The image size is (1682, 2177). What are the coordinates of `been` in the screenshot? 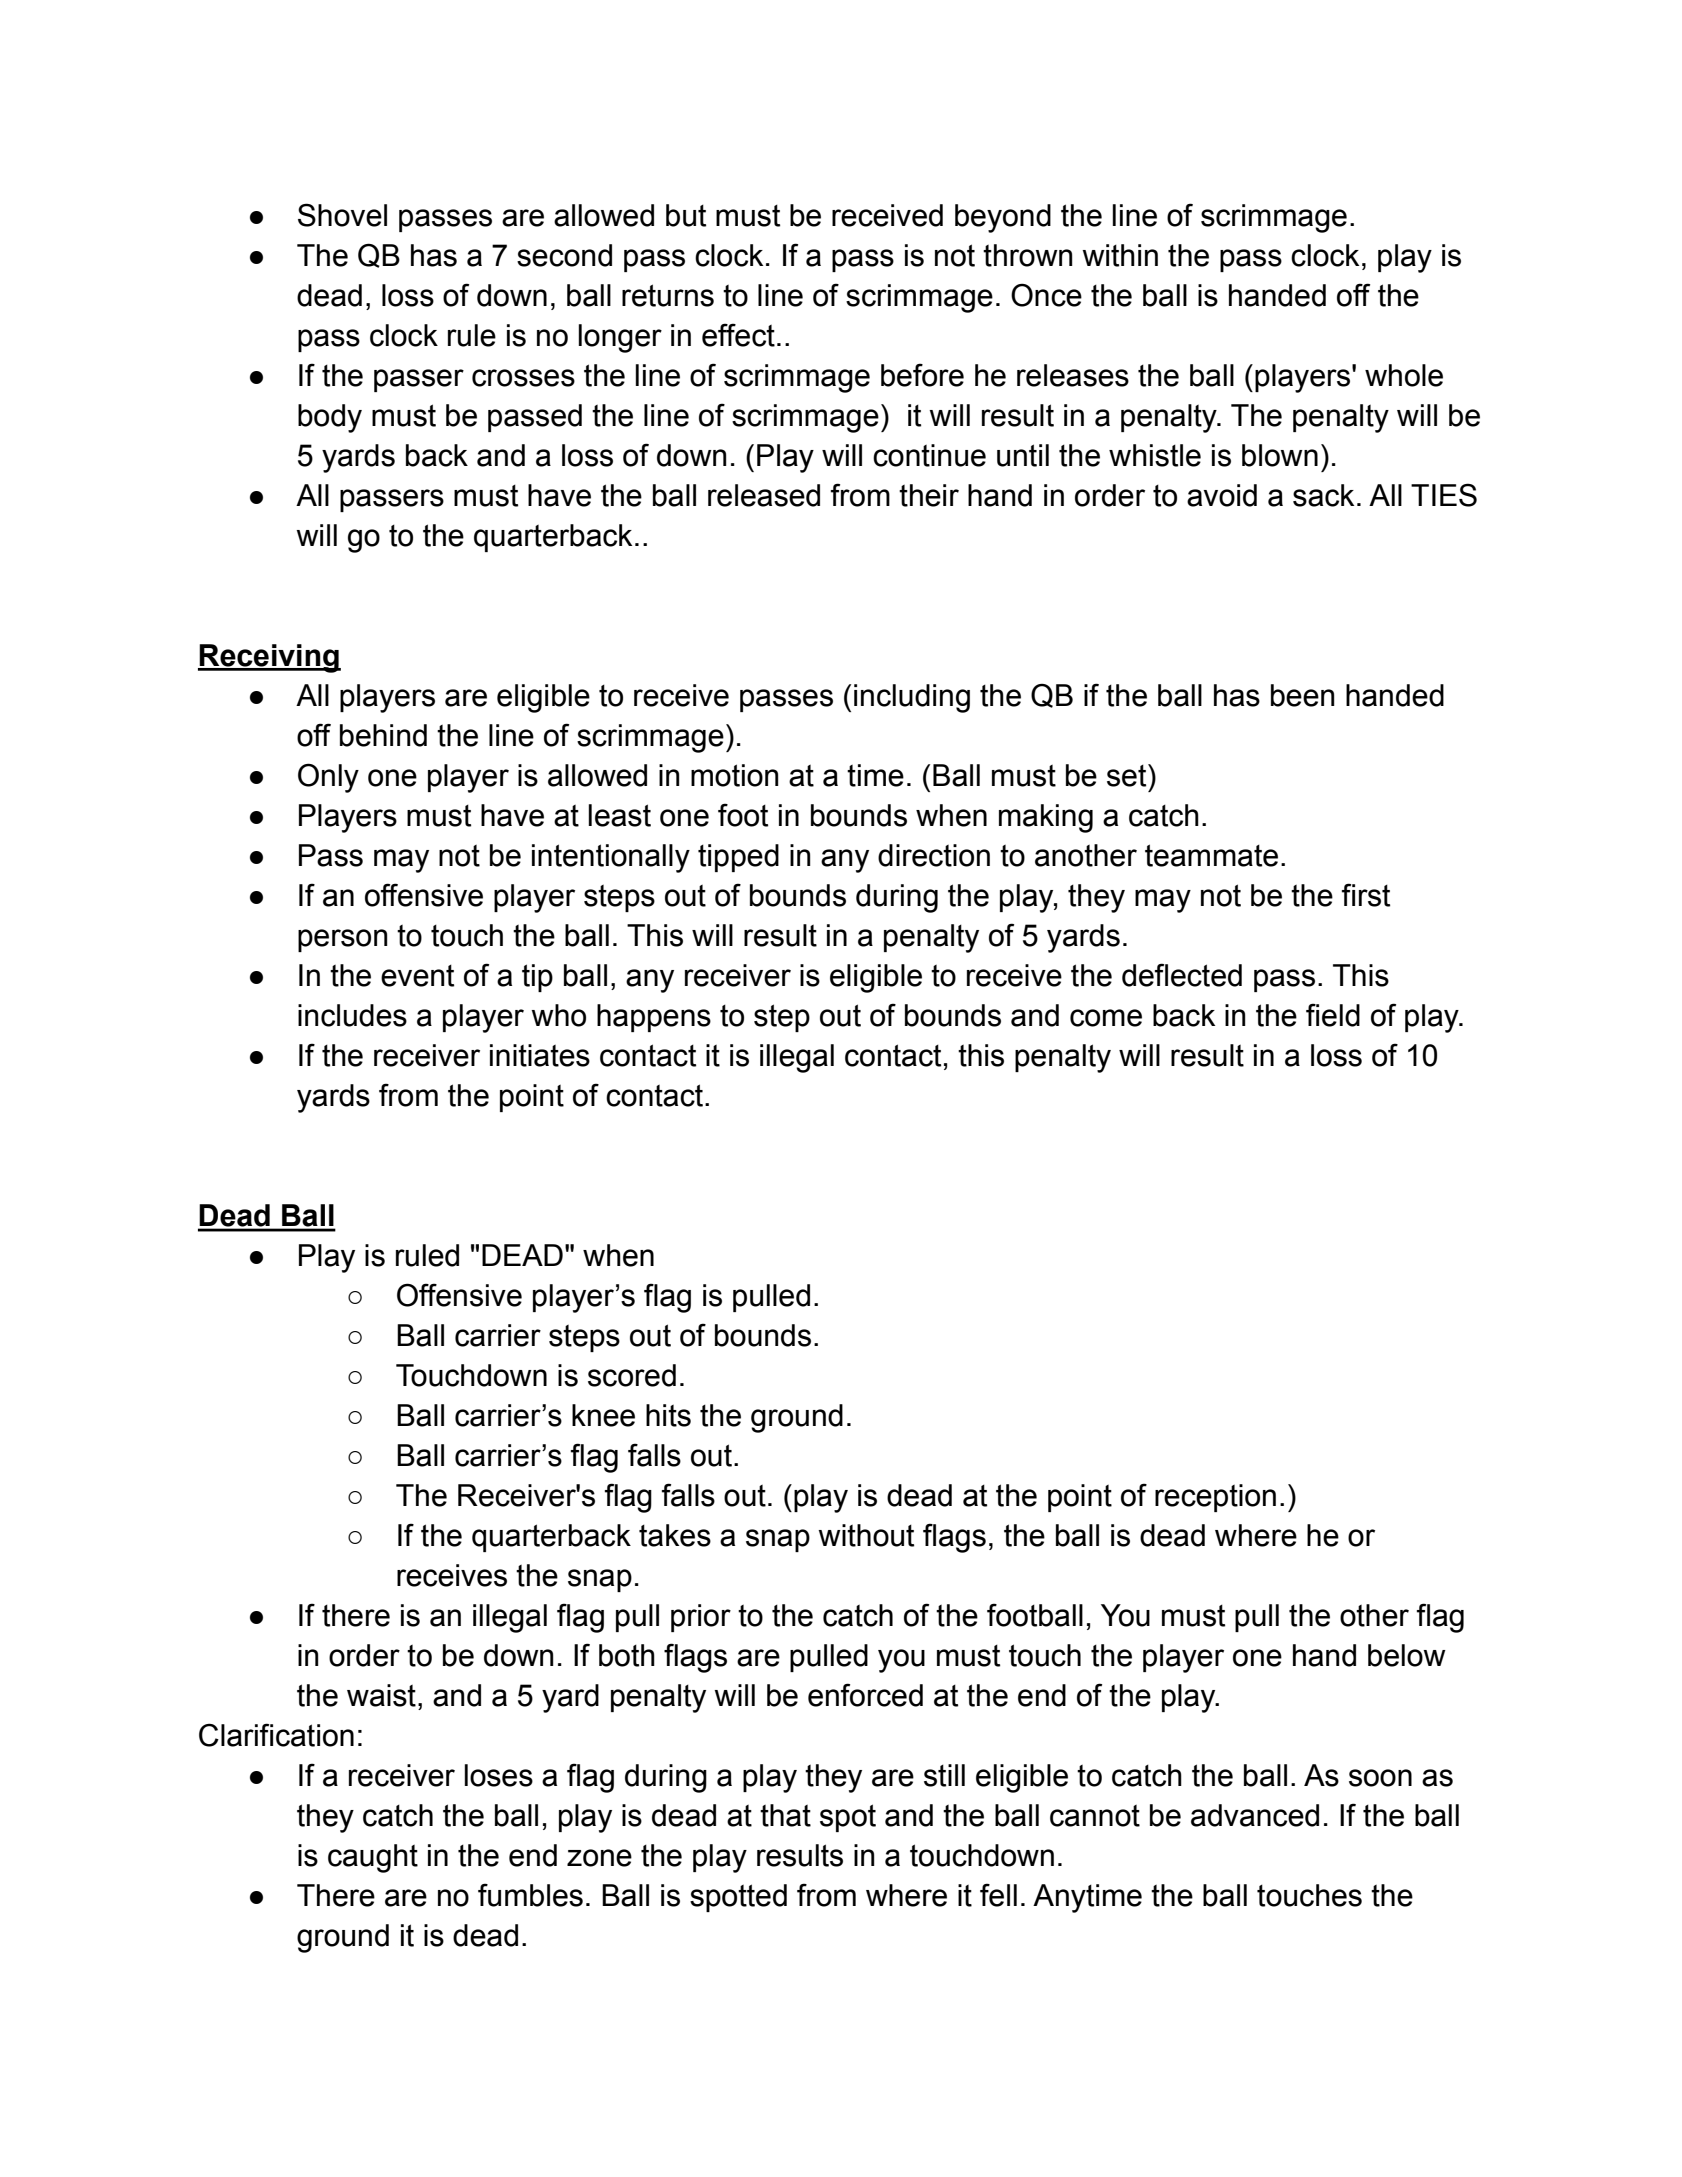 It's located at (1303, 695).
